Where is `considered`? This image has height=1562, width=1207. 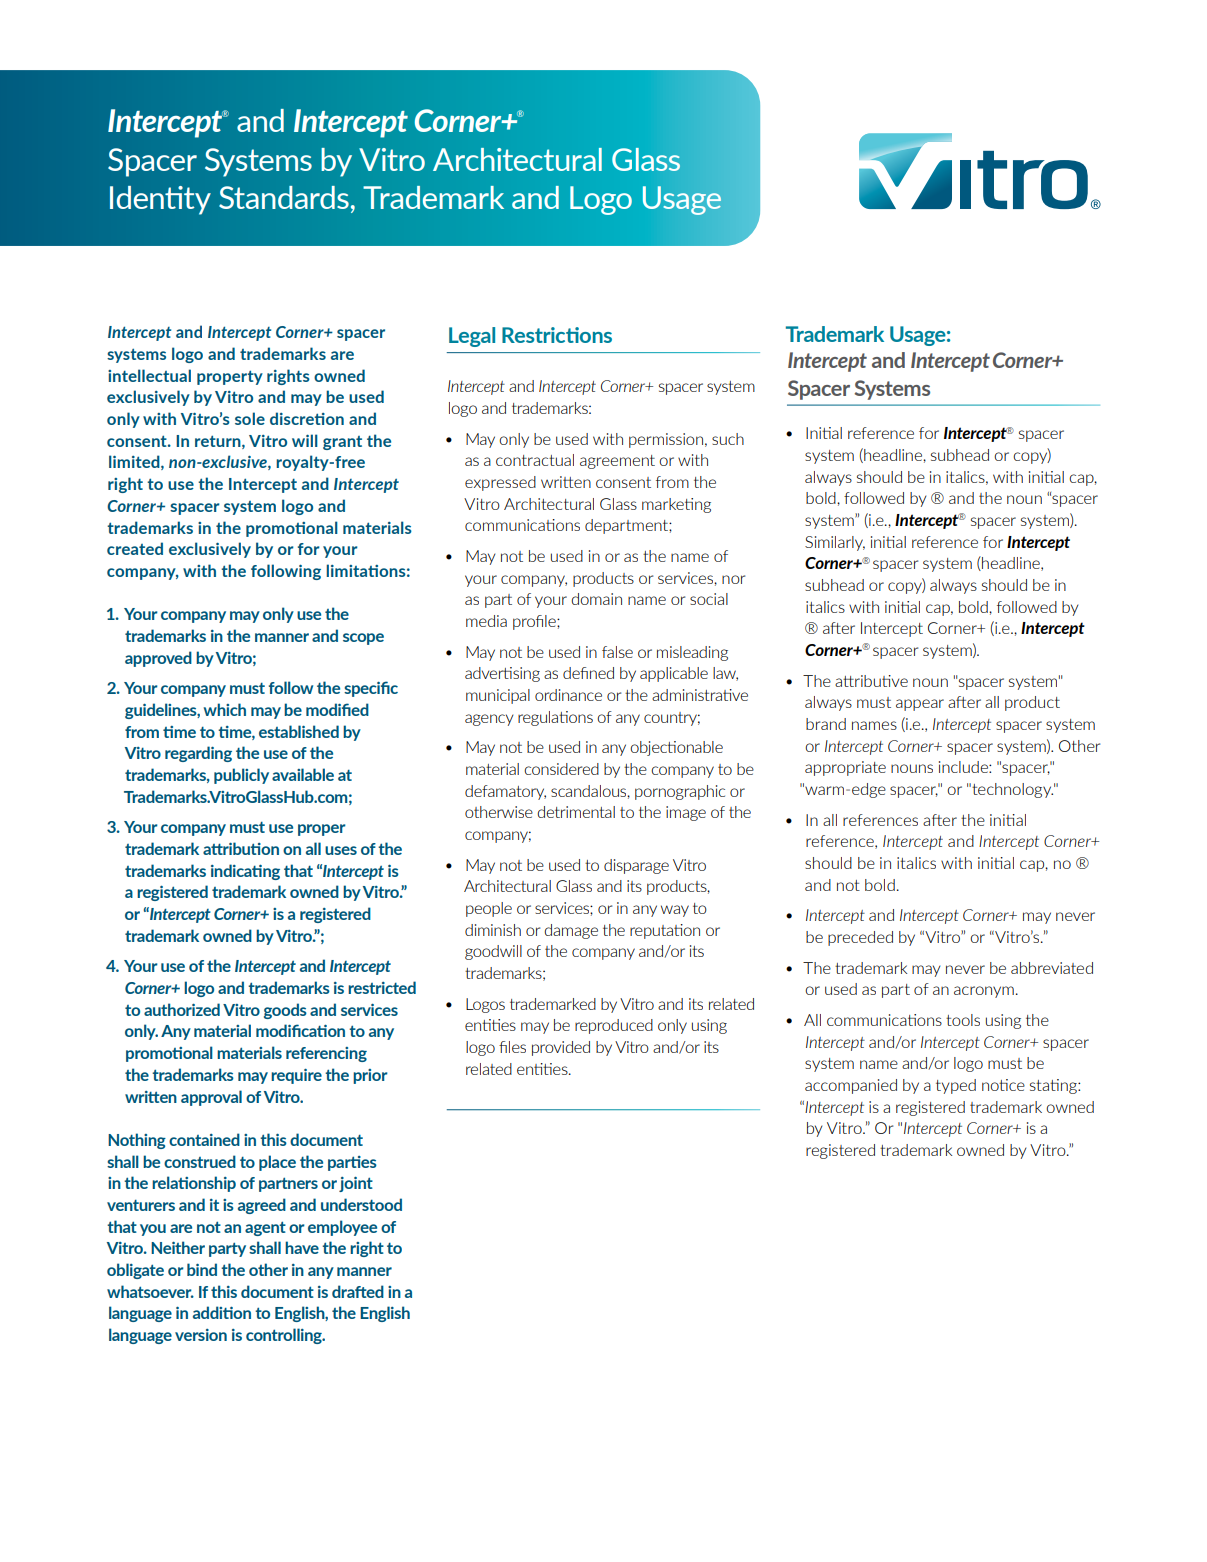
considered is located at coordinates (561, 769).
